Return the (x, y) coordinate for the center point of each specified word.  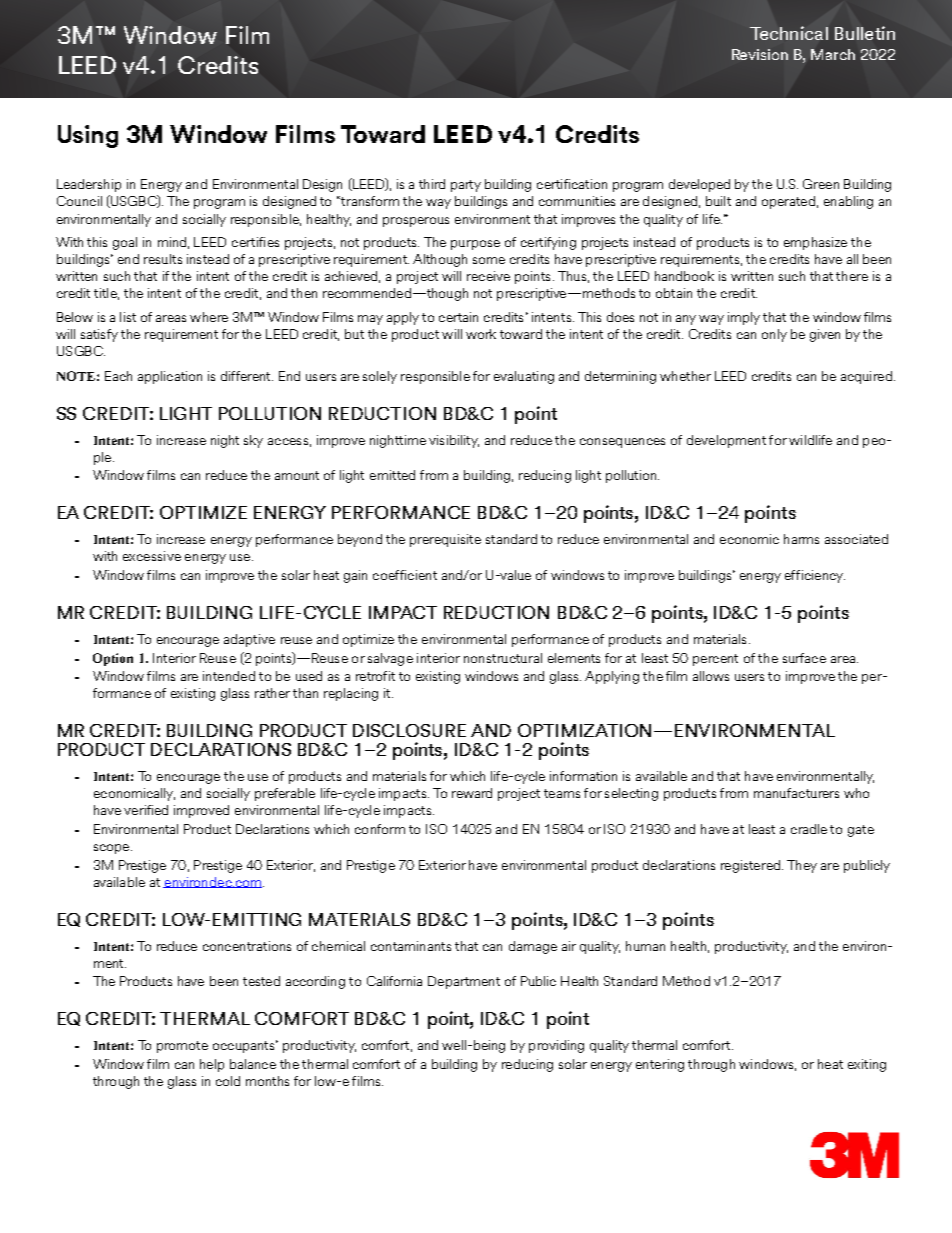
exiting (867, 1065)
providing (556, 1046)
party (466, 186)
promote (182, 1047)
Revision (760, 54)
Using (88, 136)
